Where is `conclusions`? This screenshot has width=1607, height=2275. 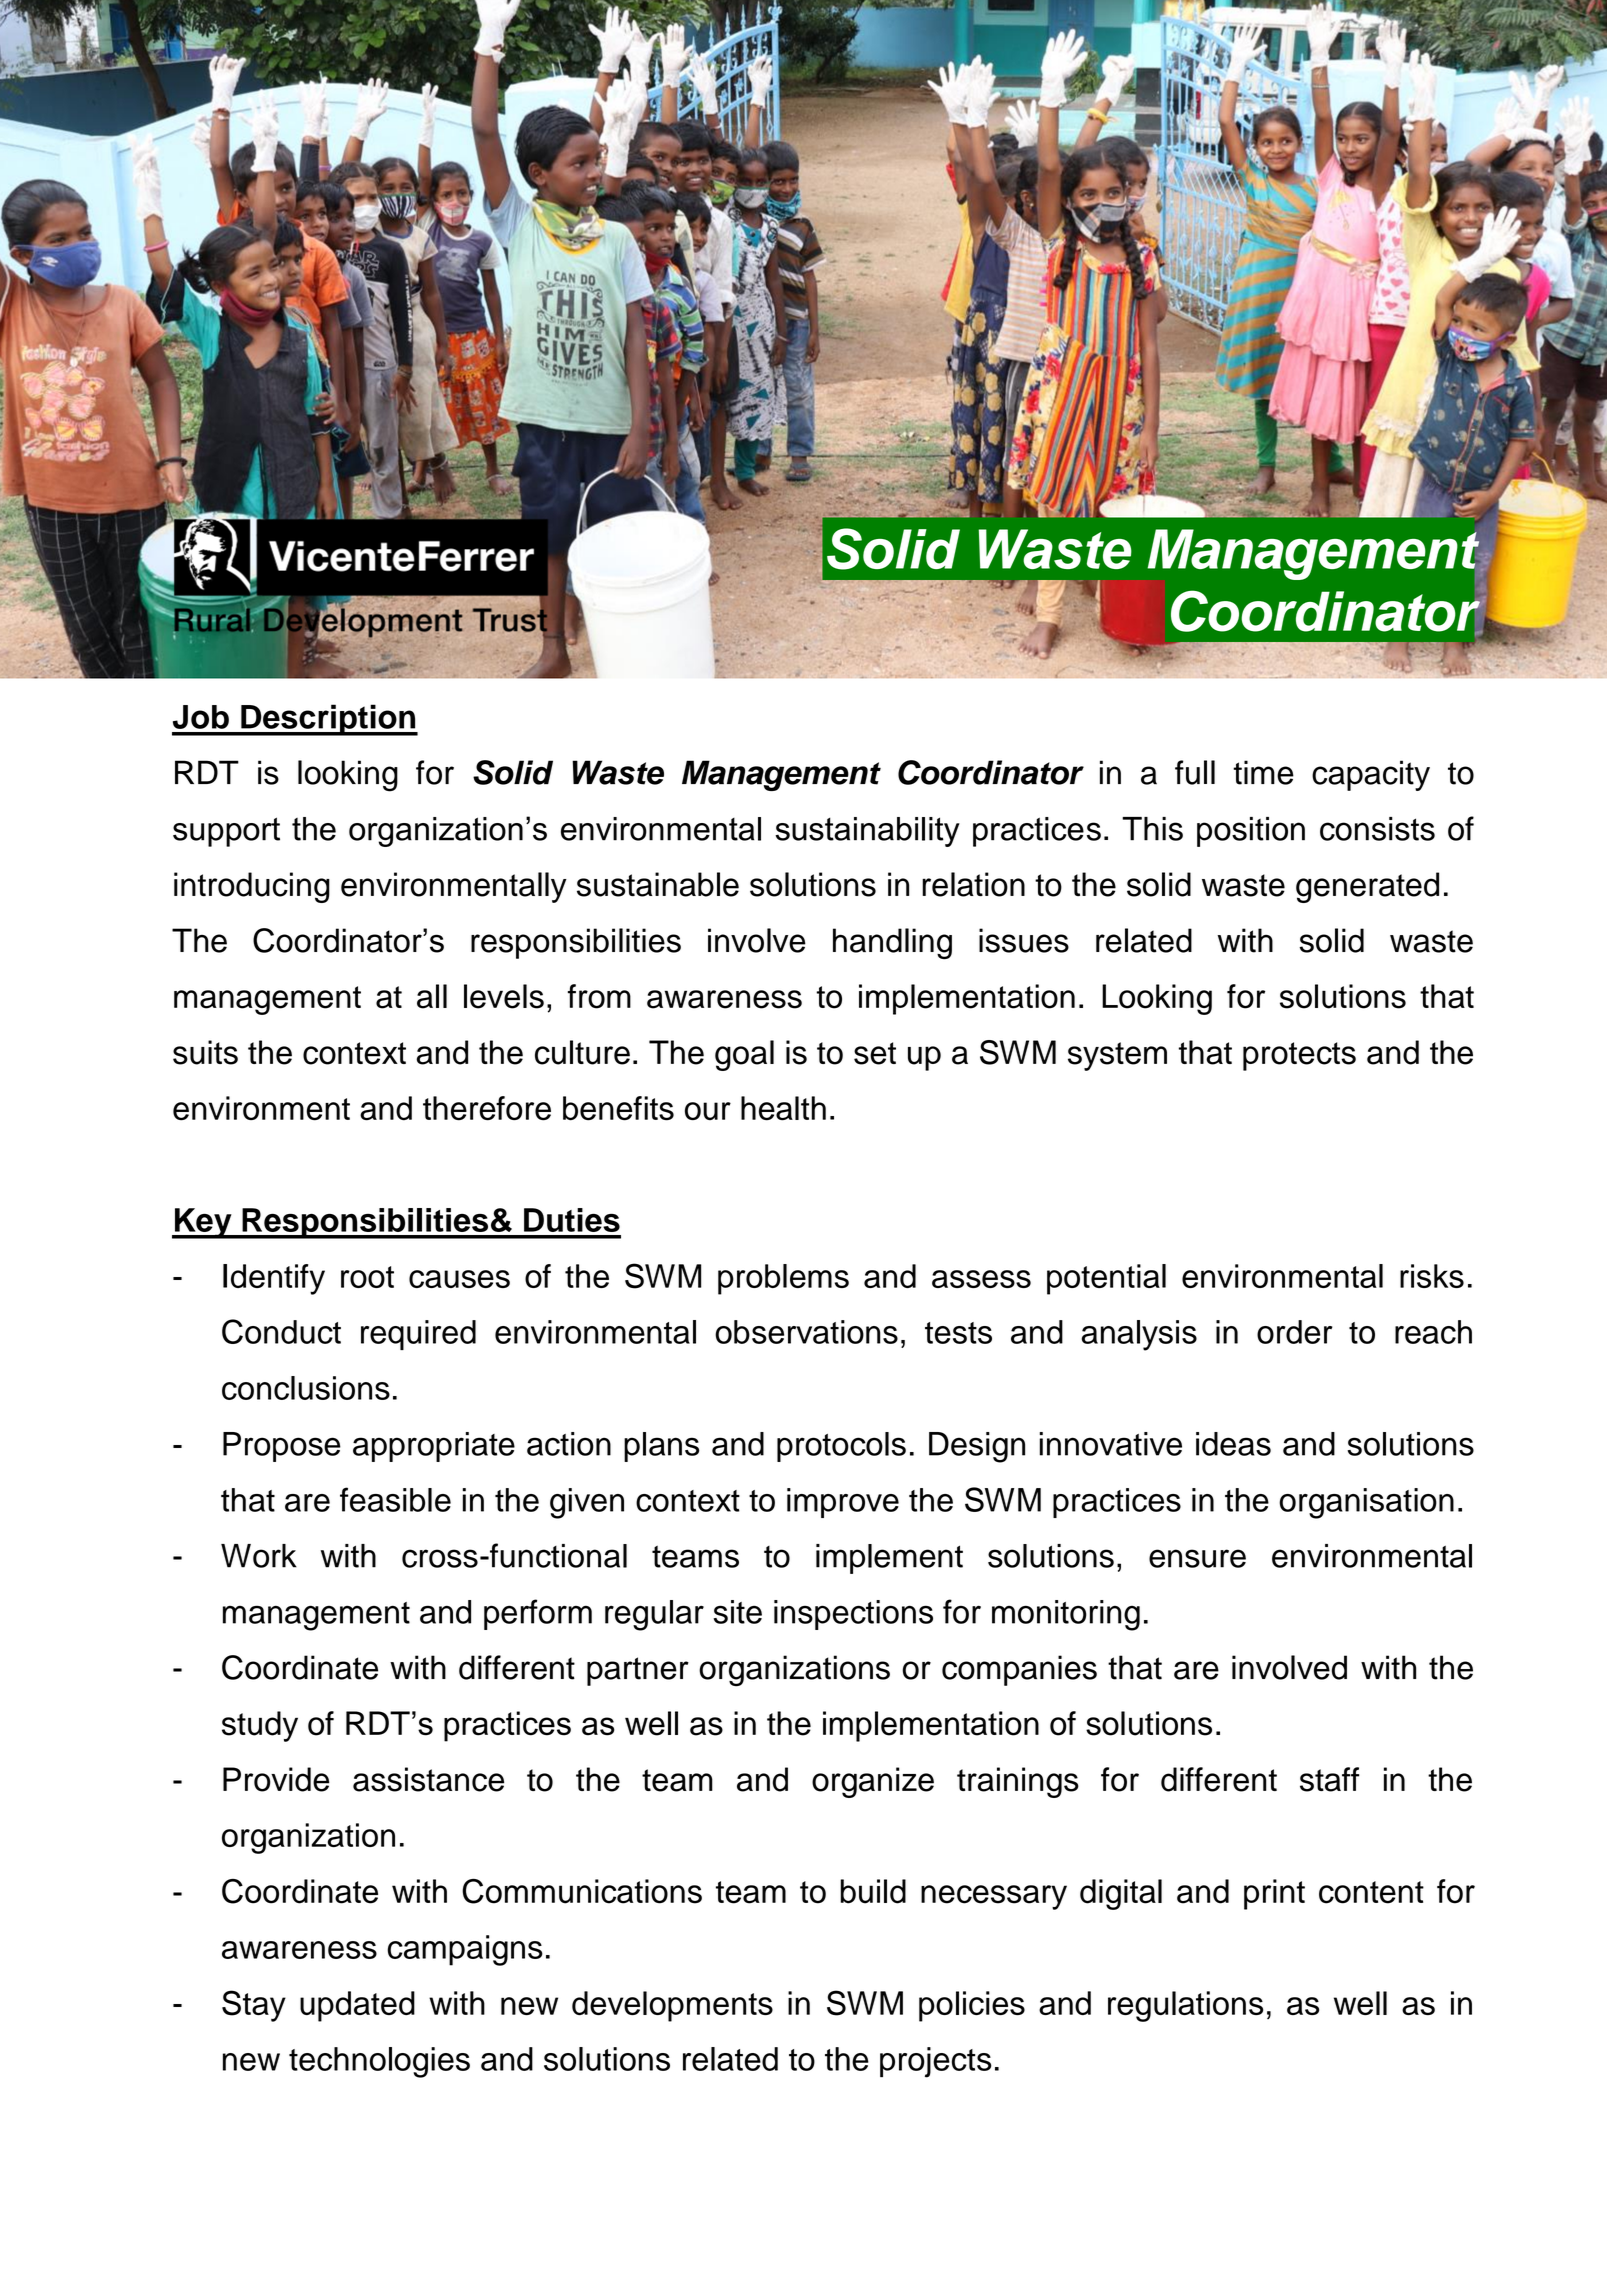 conclusions is located at coordinates (306, 1388).
